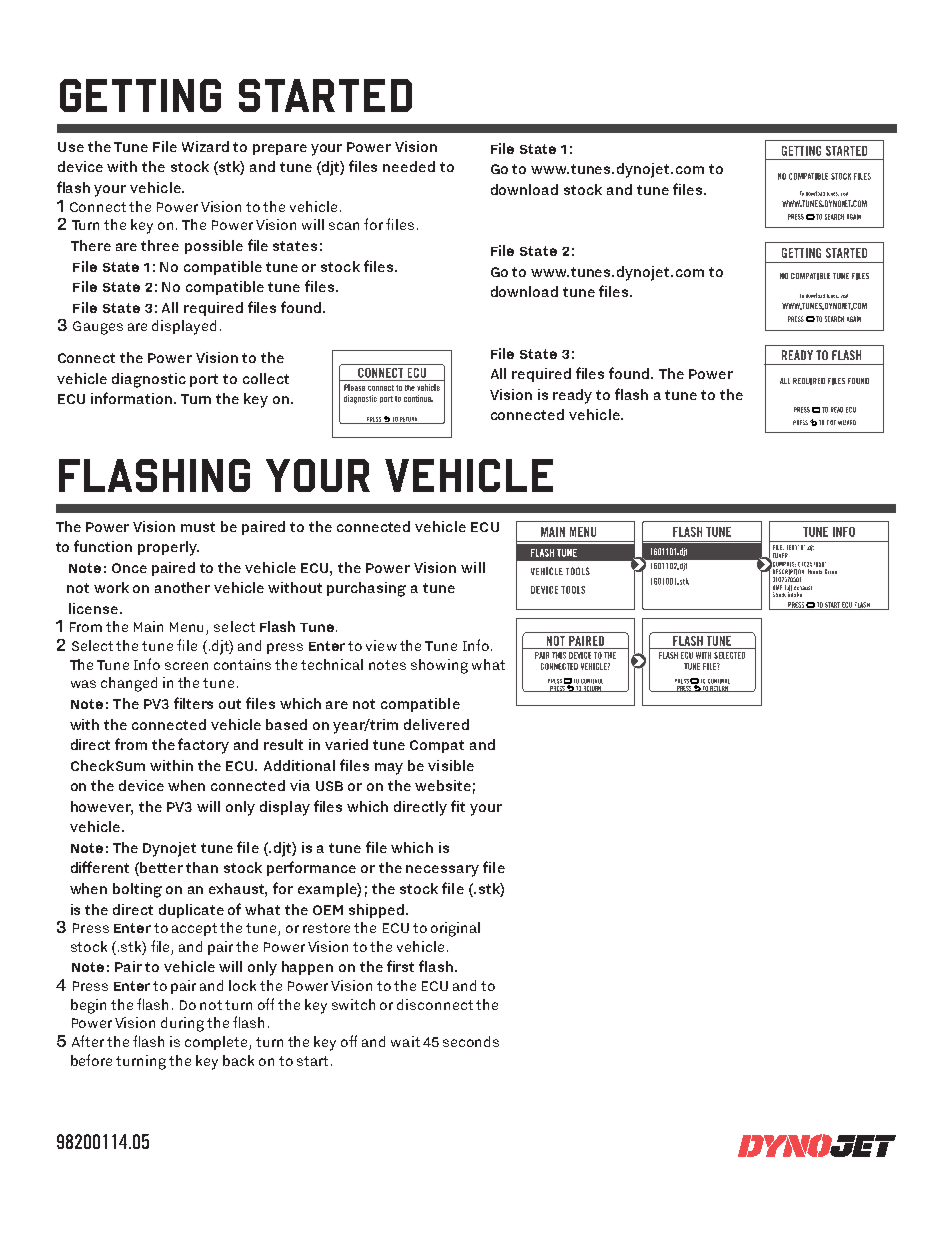 The width and height of the page is (952, 1233). Describe the element at coordinates (280, 149) in the page. I see `prepare` at that location.
